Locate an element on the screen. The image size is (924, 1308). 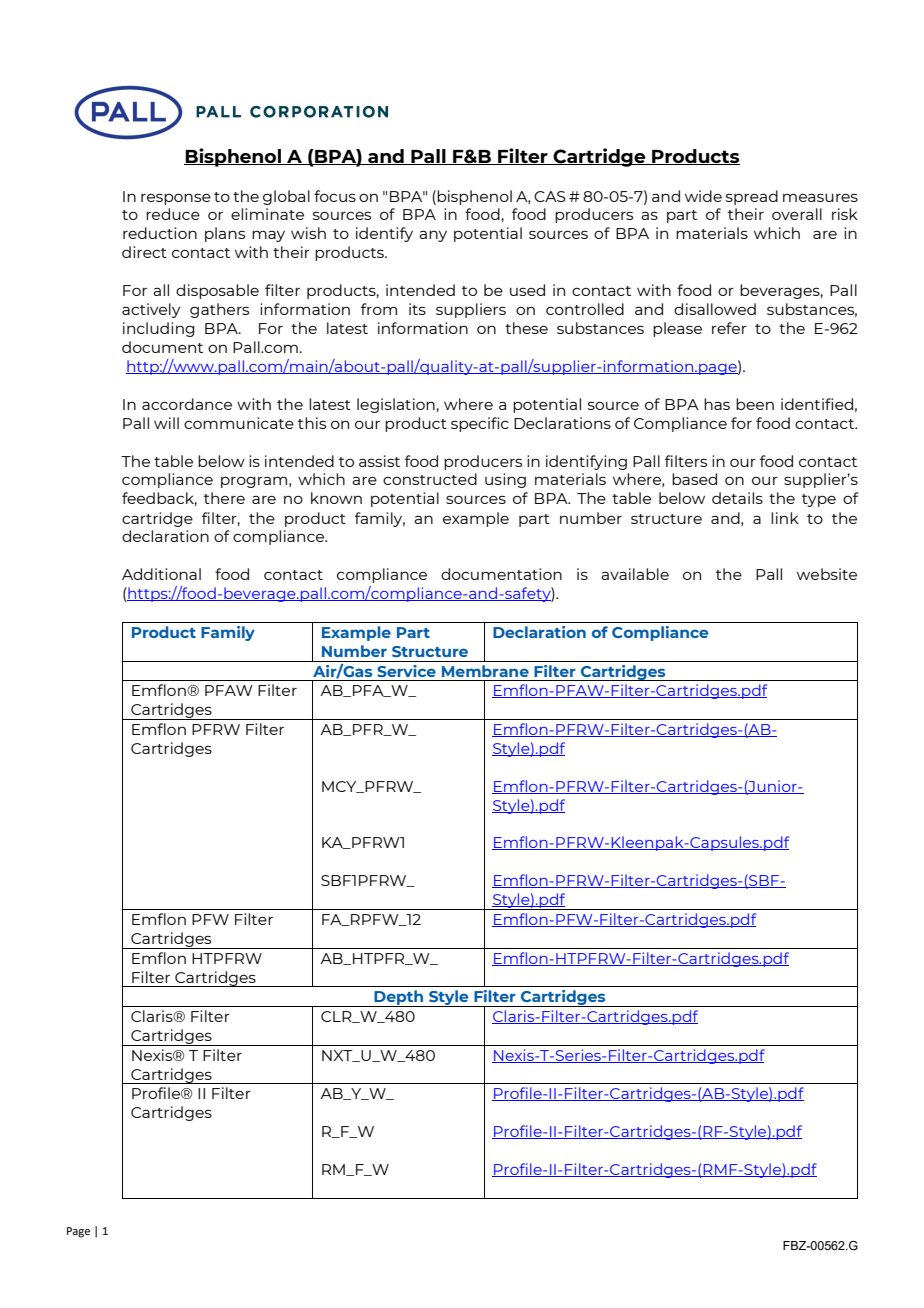
there is located at coordinates (224, 498).
